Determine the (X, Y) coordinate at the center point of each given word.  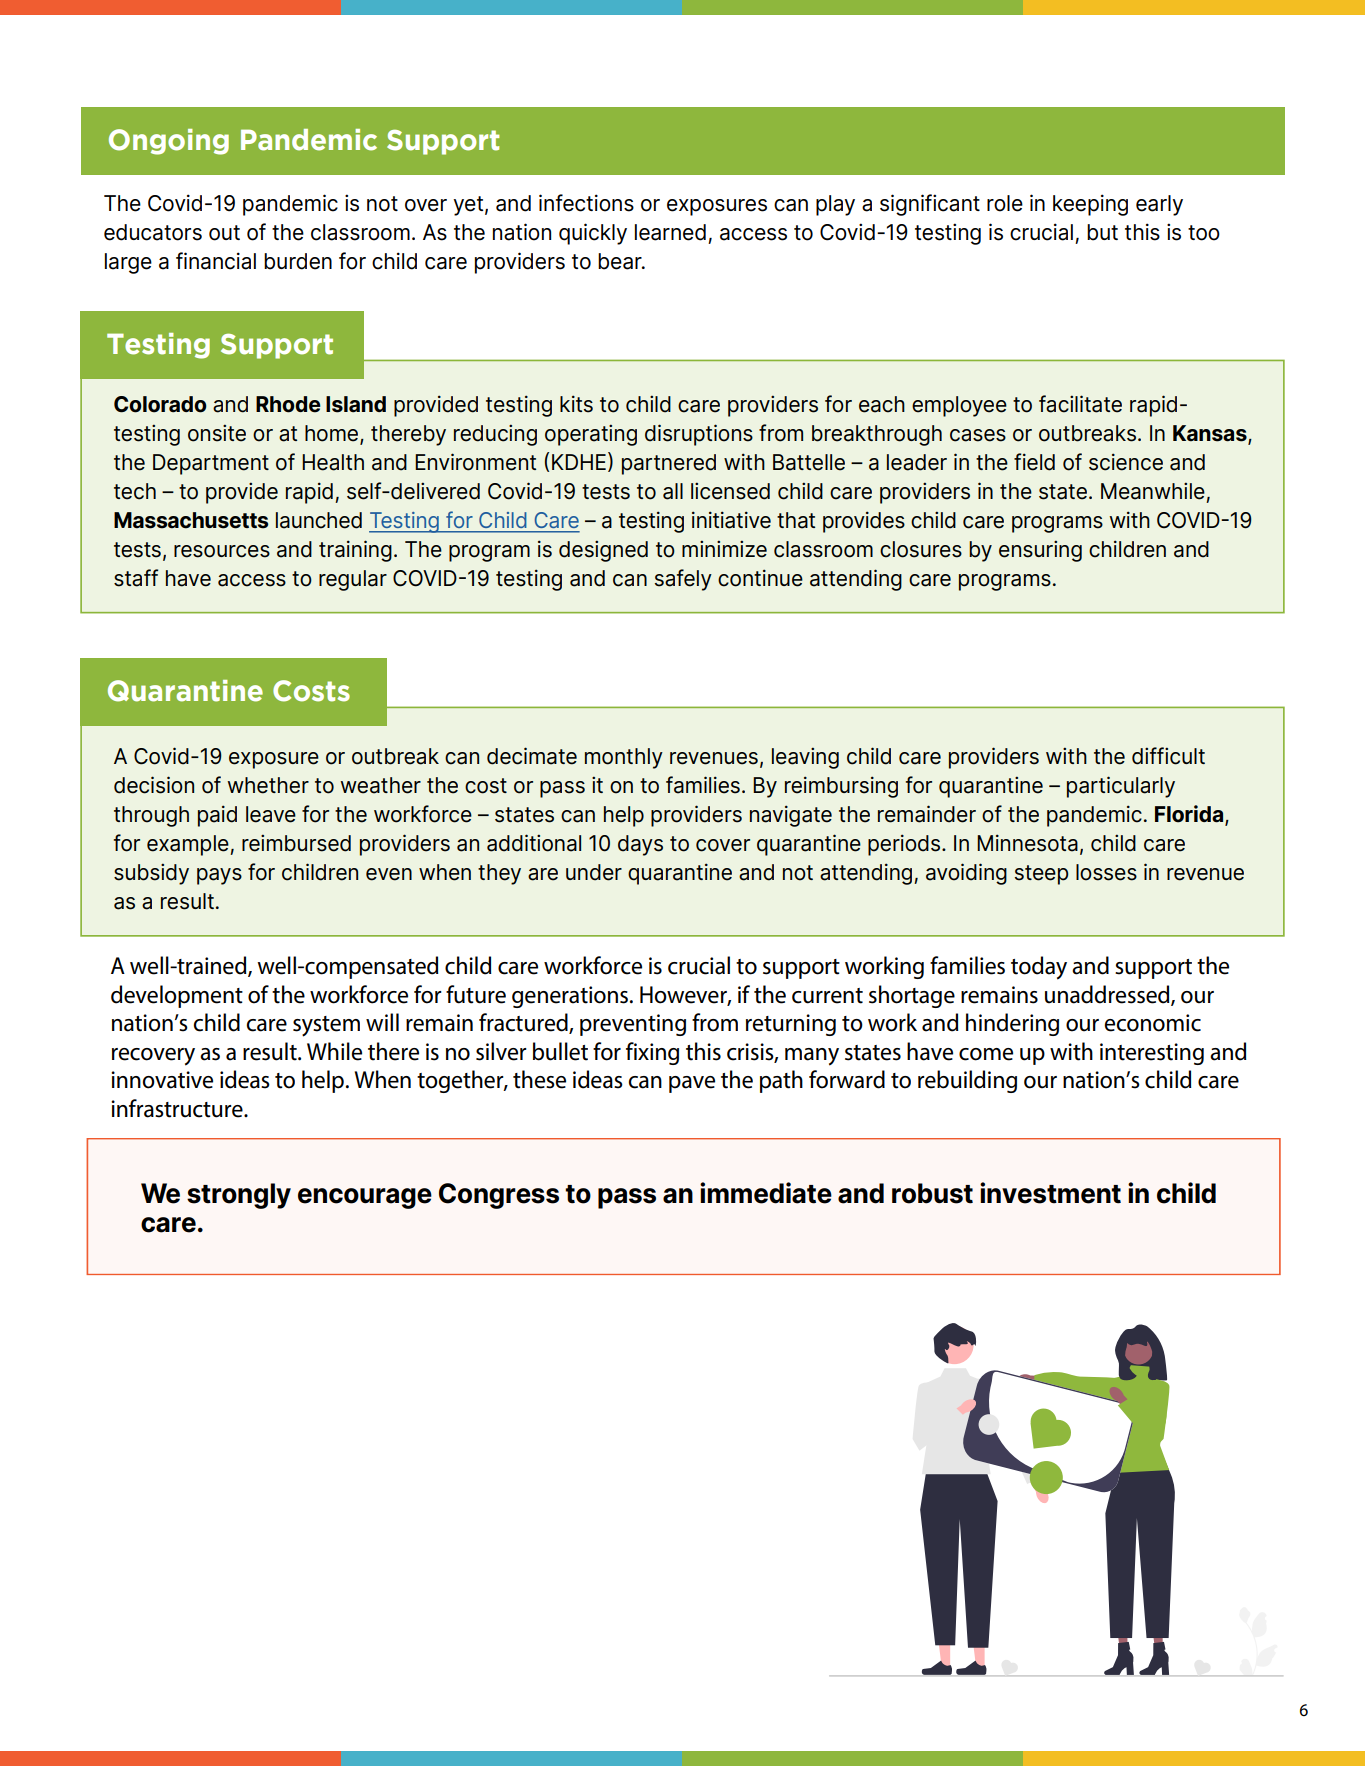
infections (586, 203)
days (640, 845)
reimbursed (296, 843)
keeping (1090, 205)
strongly (239, 1196)
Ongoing (169, 142)
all (673, 491)
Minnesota (1027, 843)
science (1126, 462)
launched (319, 520)
